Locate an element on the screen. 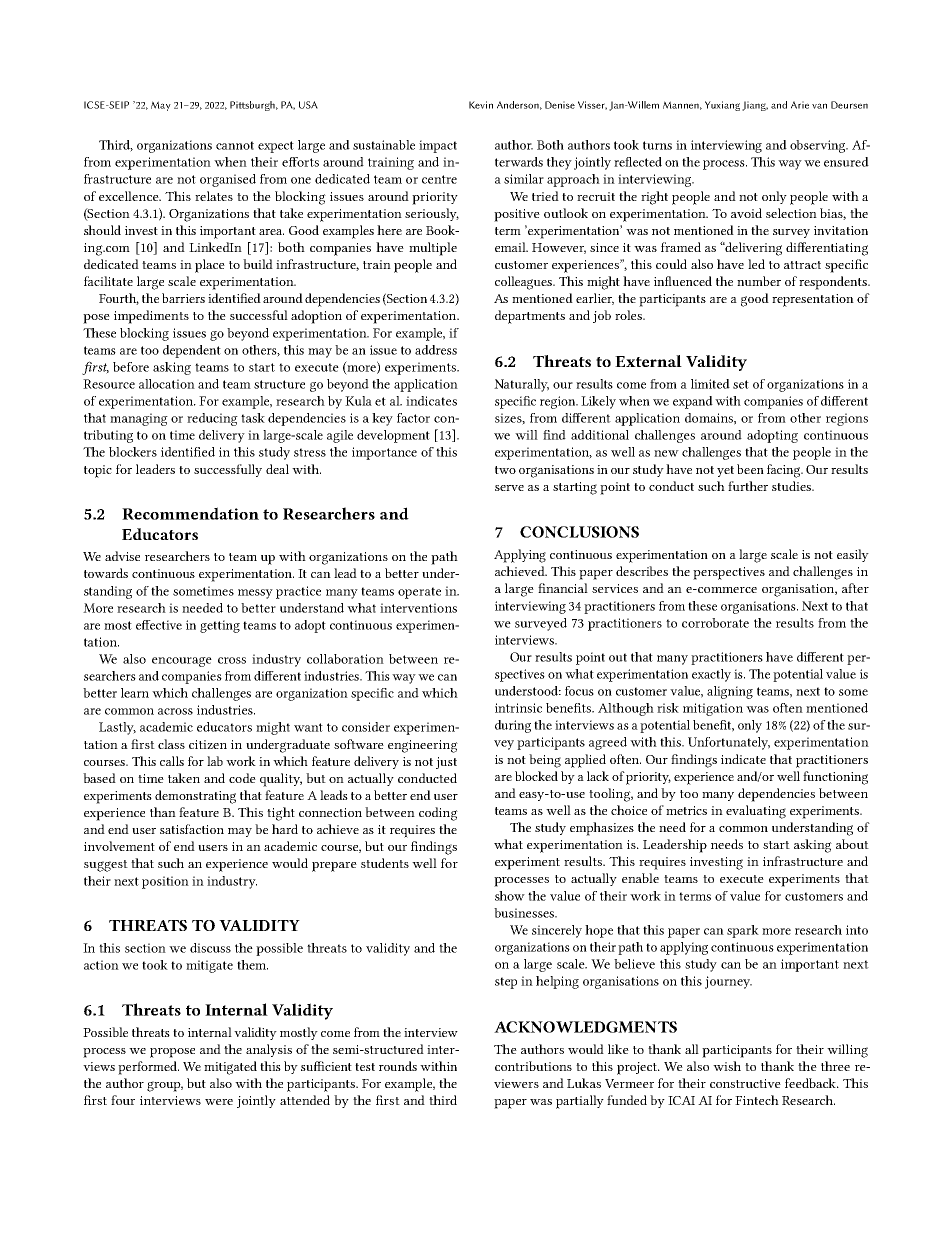  corroborate is located at coordinates (715, 623).
